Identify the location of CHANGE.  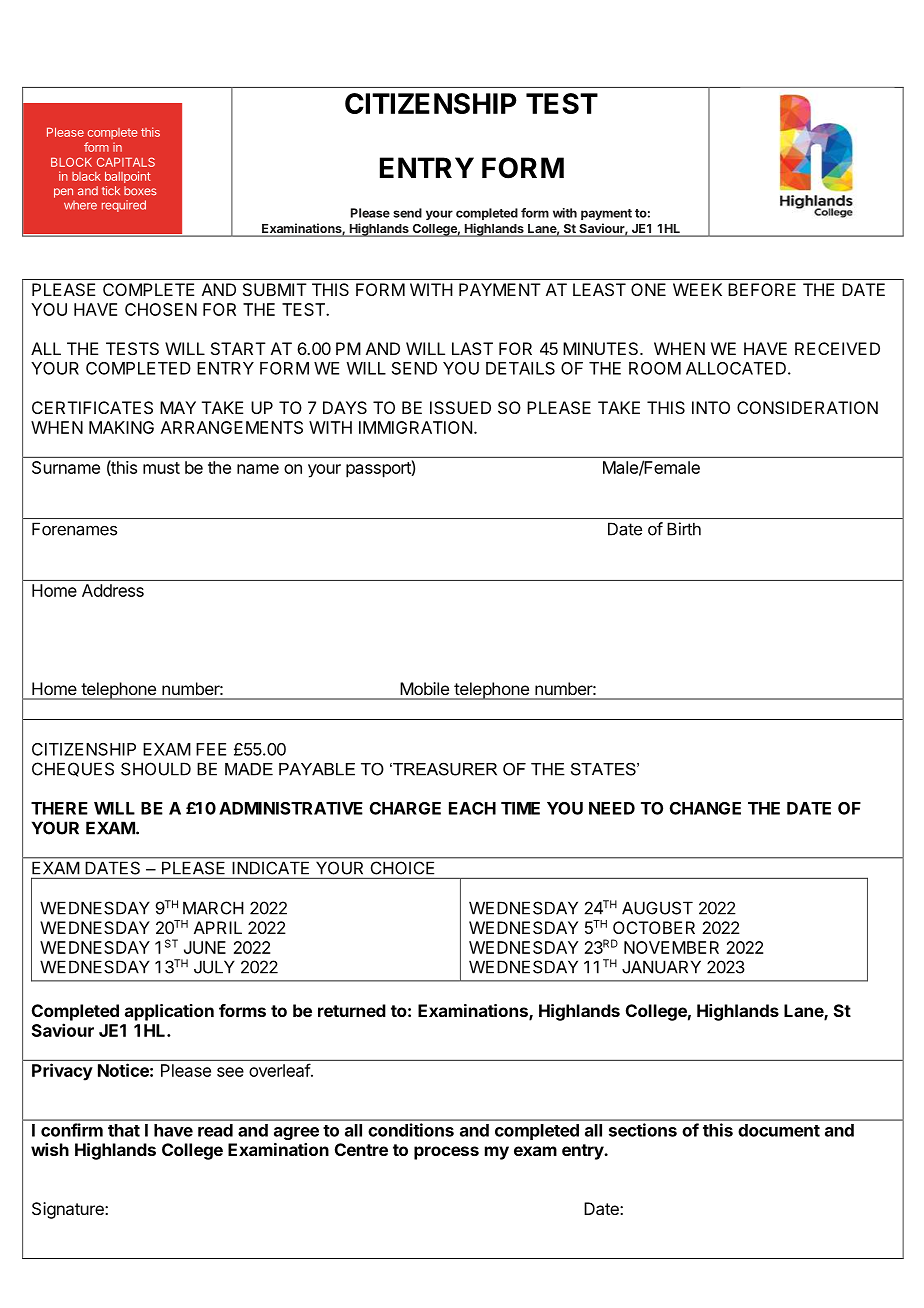
(705, 808).
